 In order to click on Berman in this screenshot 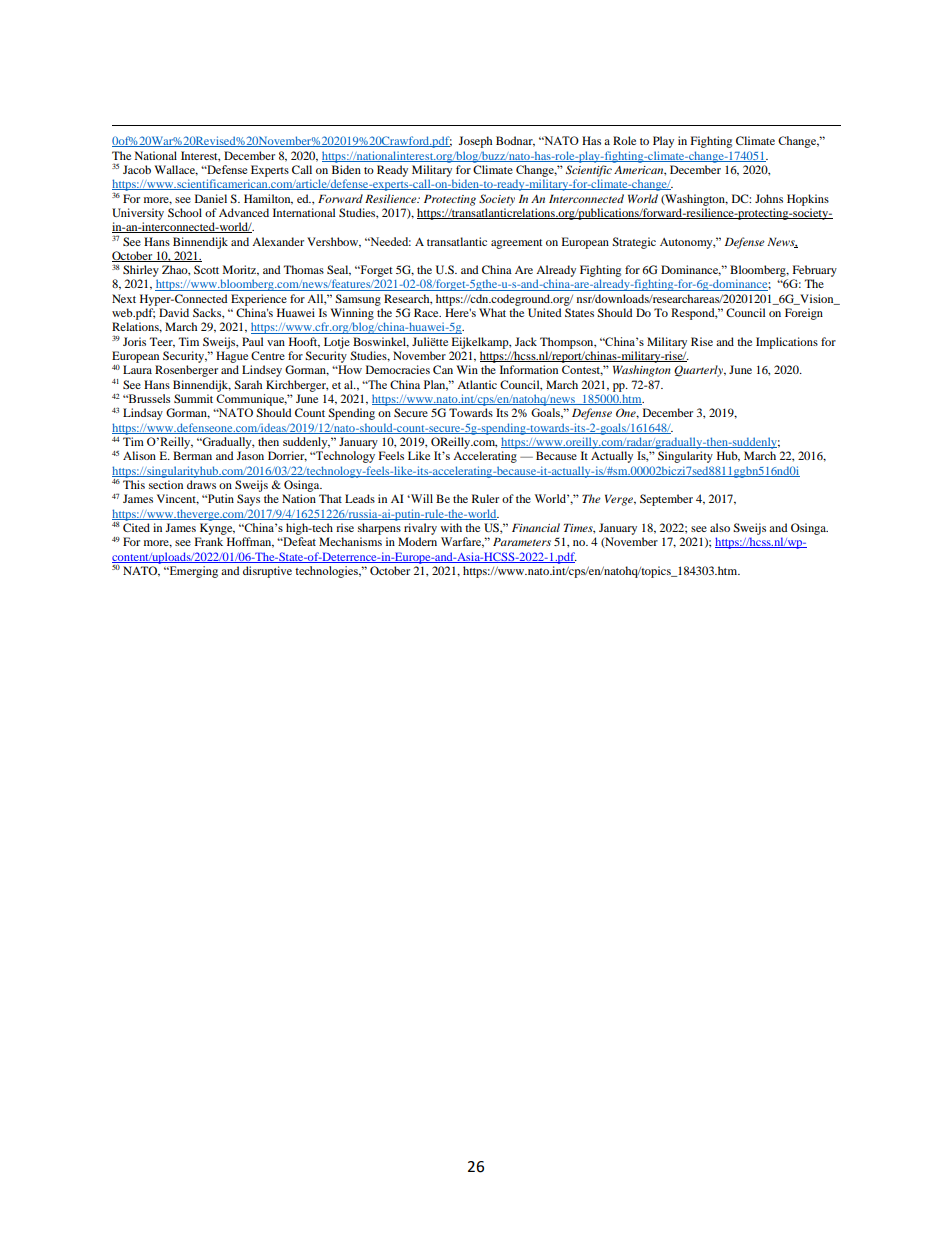, I will do `click(192, 455)`.
